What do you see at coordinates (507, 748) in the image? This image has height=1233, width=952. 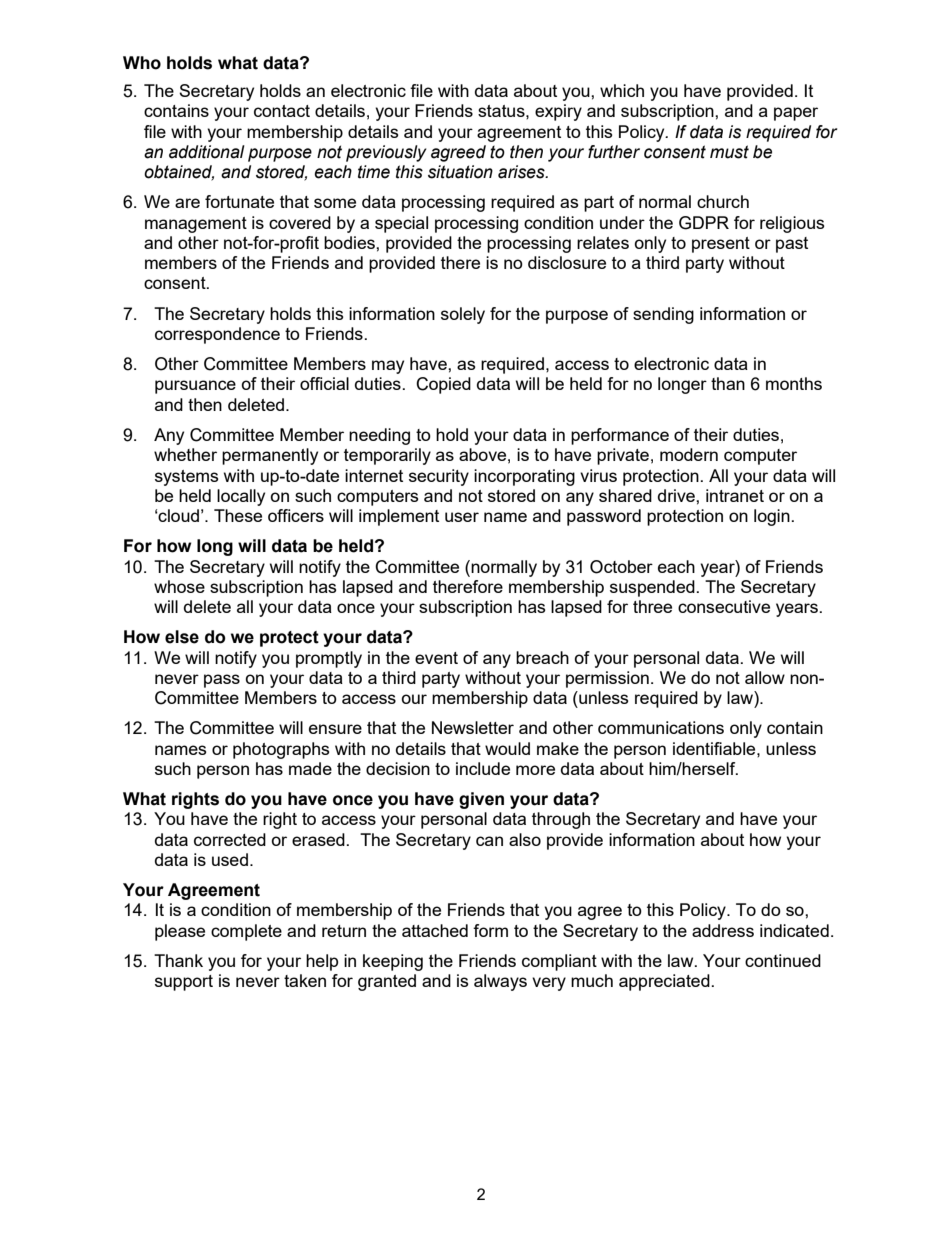 I see `would` at bounding box center [507, 748].
